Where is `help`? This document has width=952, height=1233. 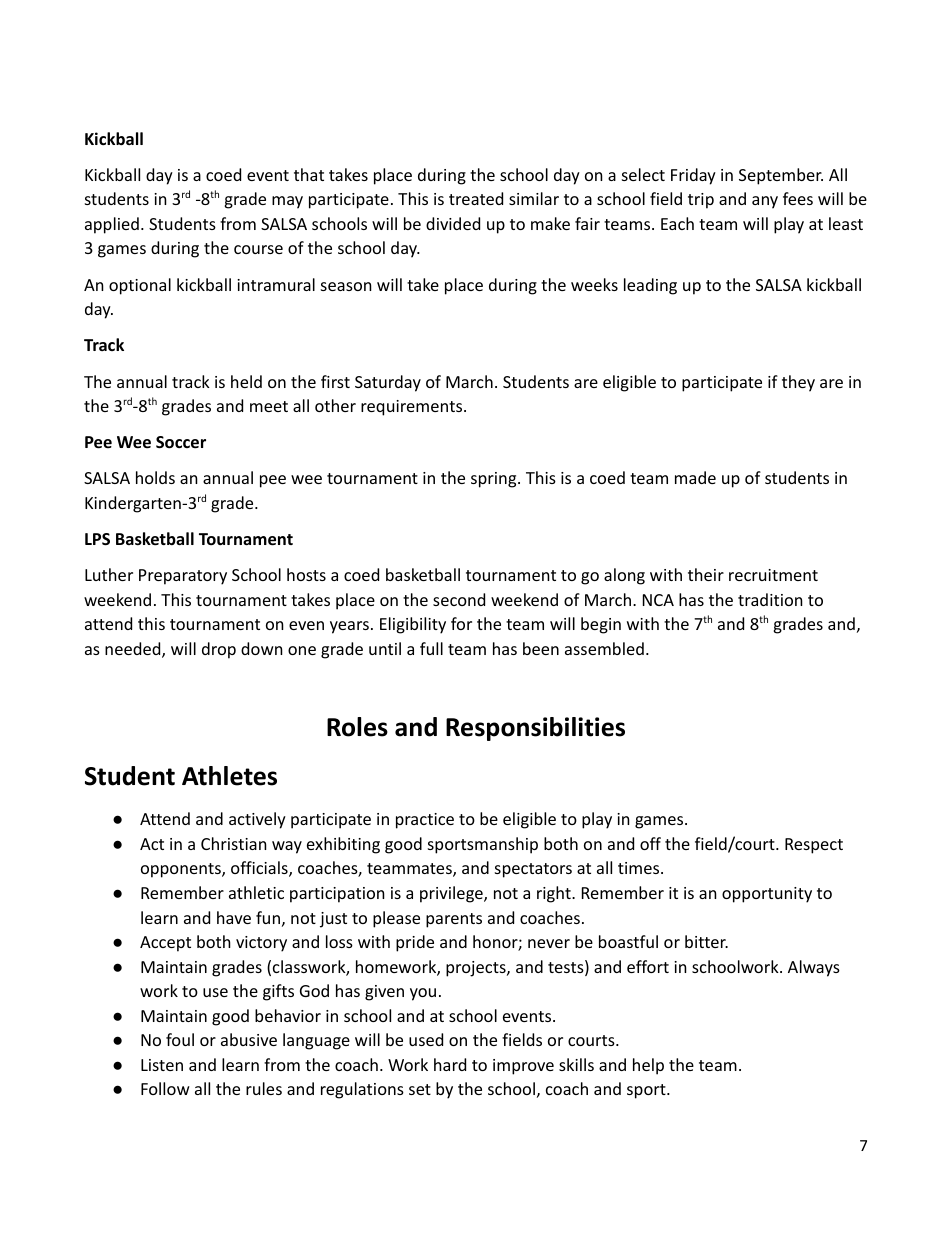 help is located at coordinates (648, 1066).
